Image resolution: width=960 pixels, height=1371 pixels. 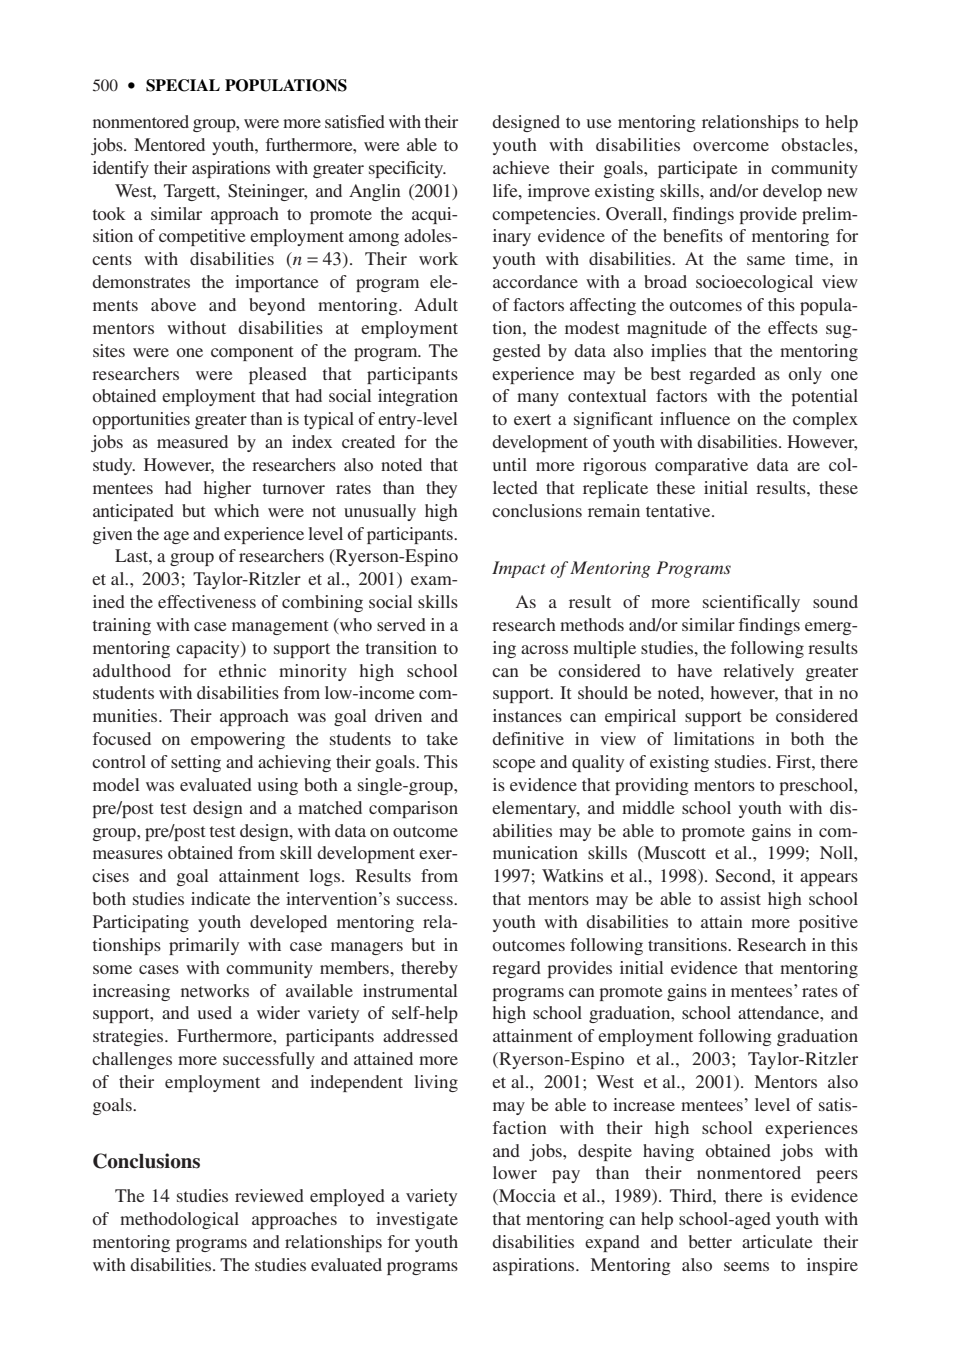 I want to click on setting, so click(x=196, y=763).
